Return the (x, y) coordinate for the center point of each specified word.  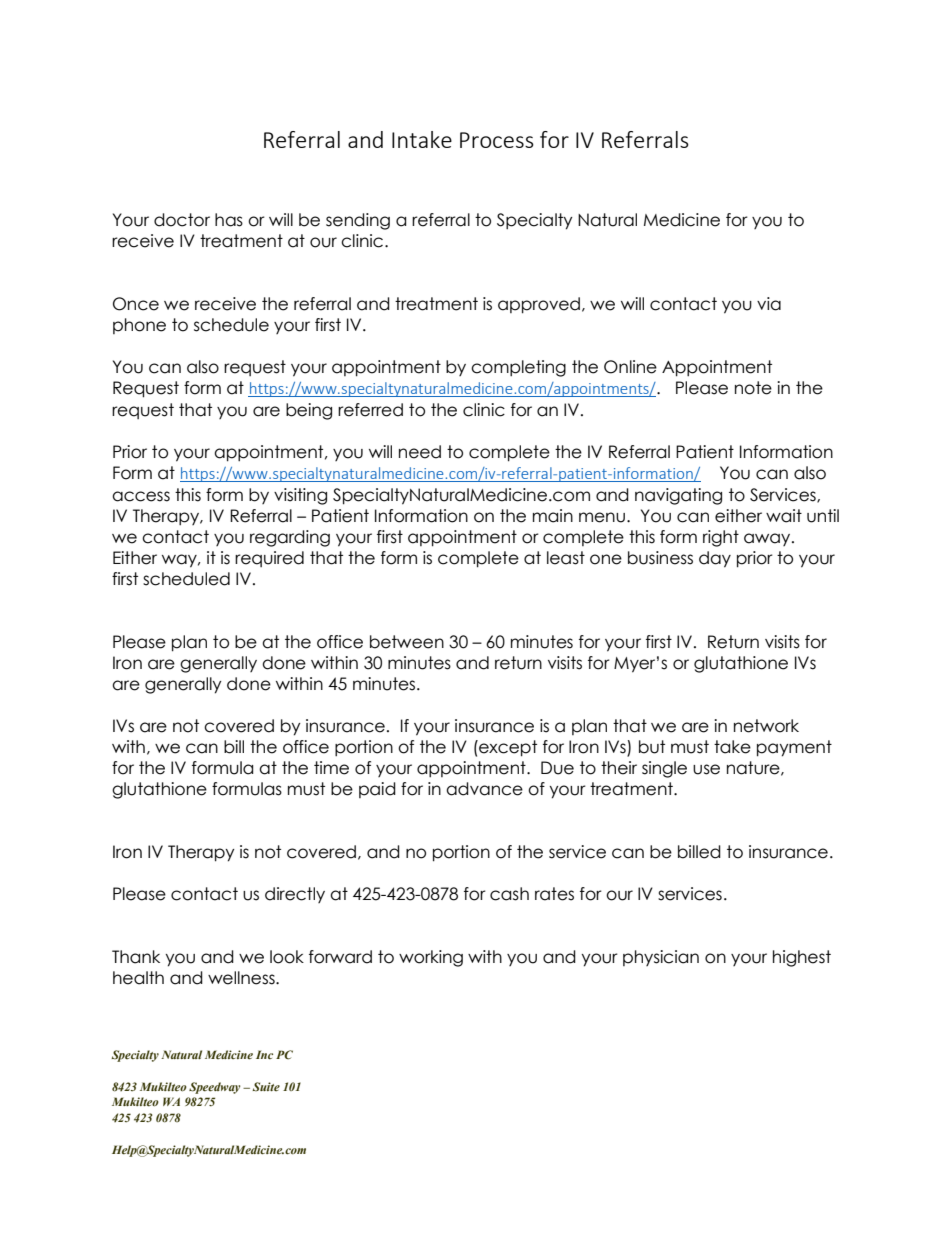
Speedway (214, 1088)
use (706, 769)
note (753, 388)
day (715, 559)
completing (518, 368)
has (229, 220)
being (309, 411)
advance (484, 789)
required (269, 559)
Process (497, 140)
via (769, 304)
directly (295, 895)
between (407, 642)
